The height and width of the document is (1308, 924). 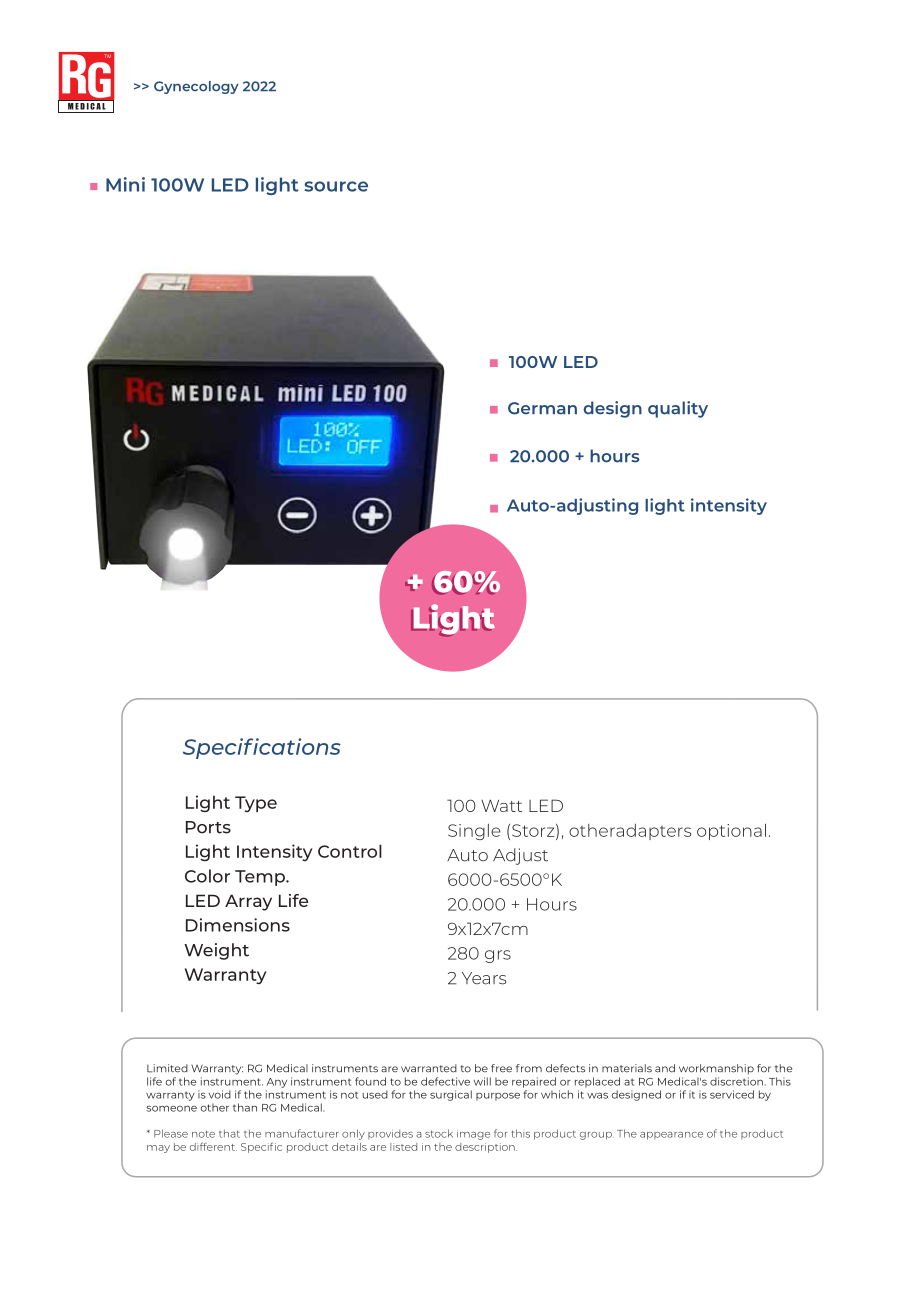 I want to click on stock, so click(x=439, y=1133).
